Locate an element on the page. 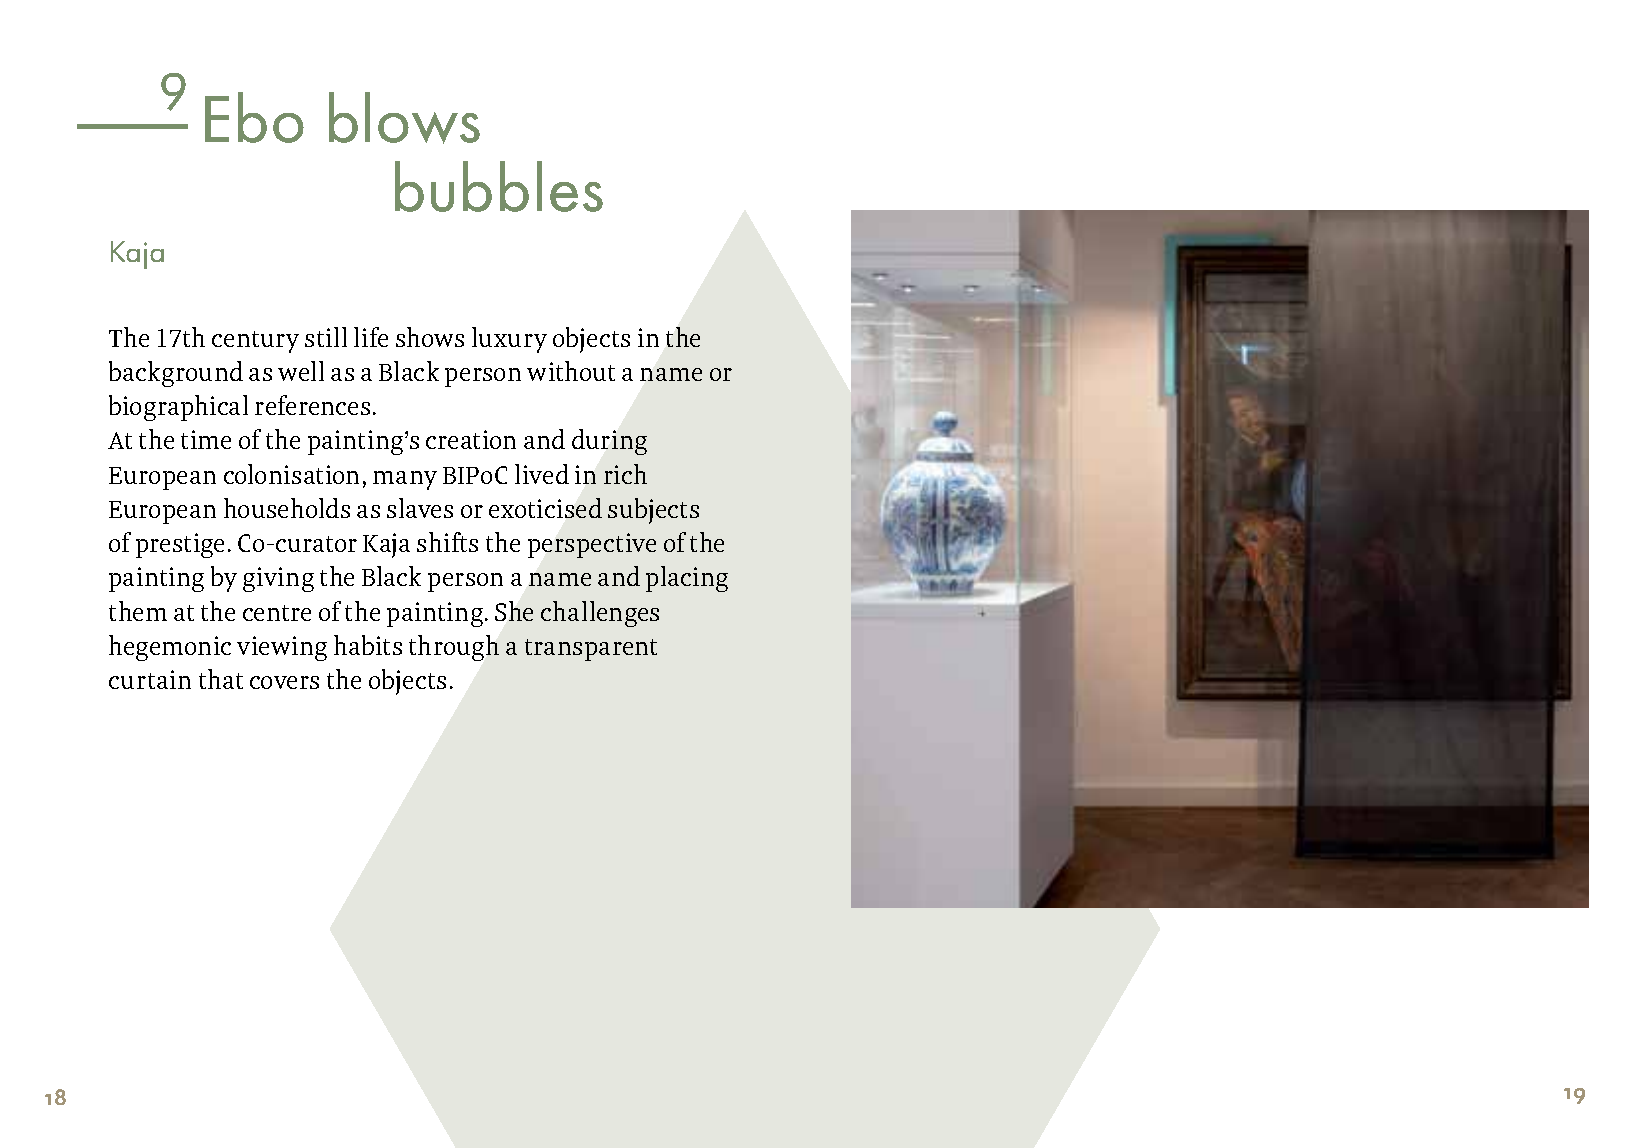 Image resolution: width=1629 pixels, height=1148 pixels. bubbles is located at coordinates (499, 186).
